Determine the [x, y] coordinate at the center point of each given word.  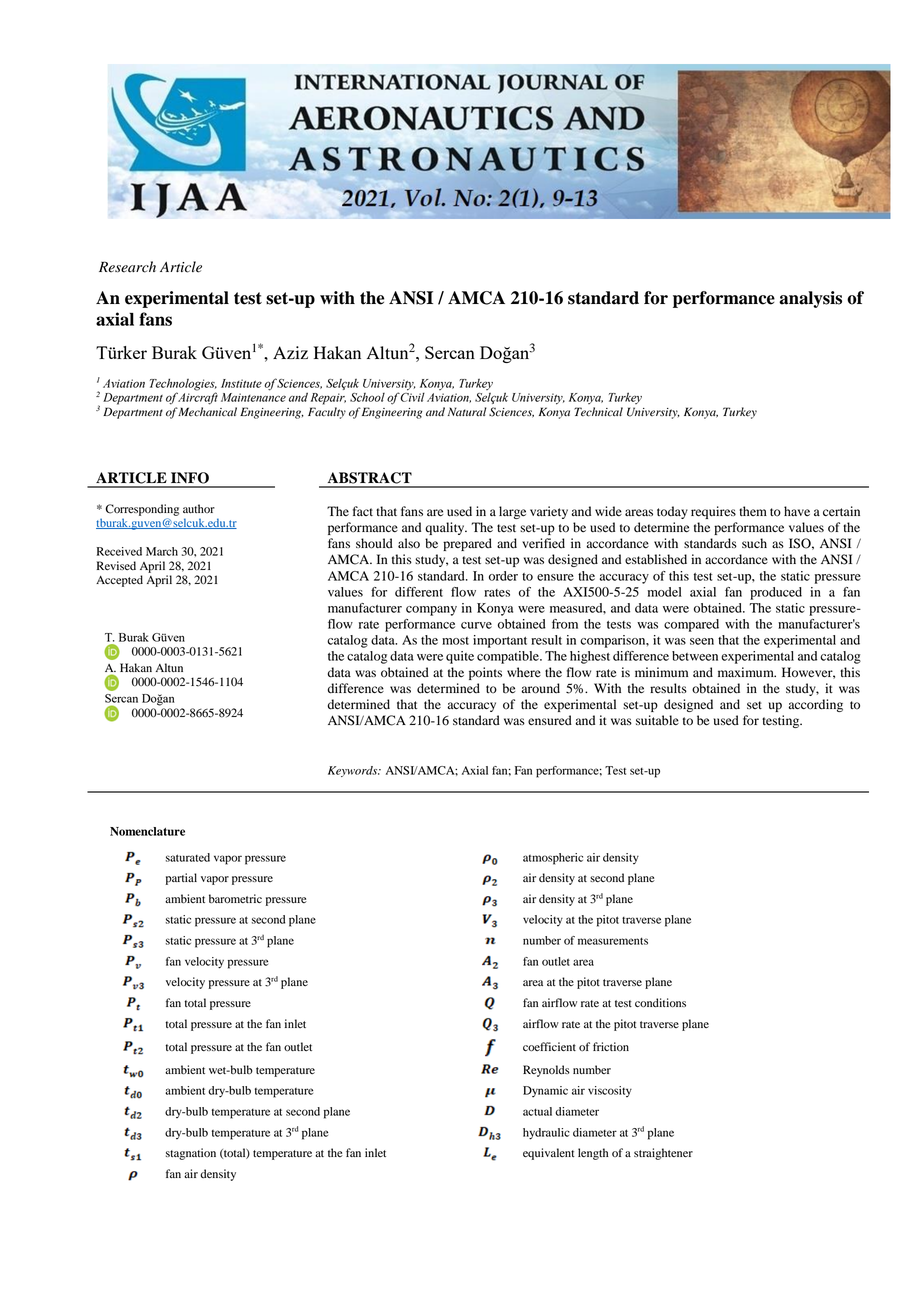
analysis [810, 299]
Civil [412, 396]
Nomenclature [147, 831]
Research [127, 267]
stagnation [191, 1154]
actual [537, 1111]
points [485, 673]
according [815, 705]
